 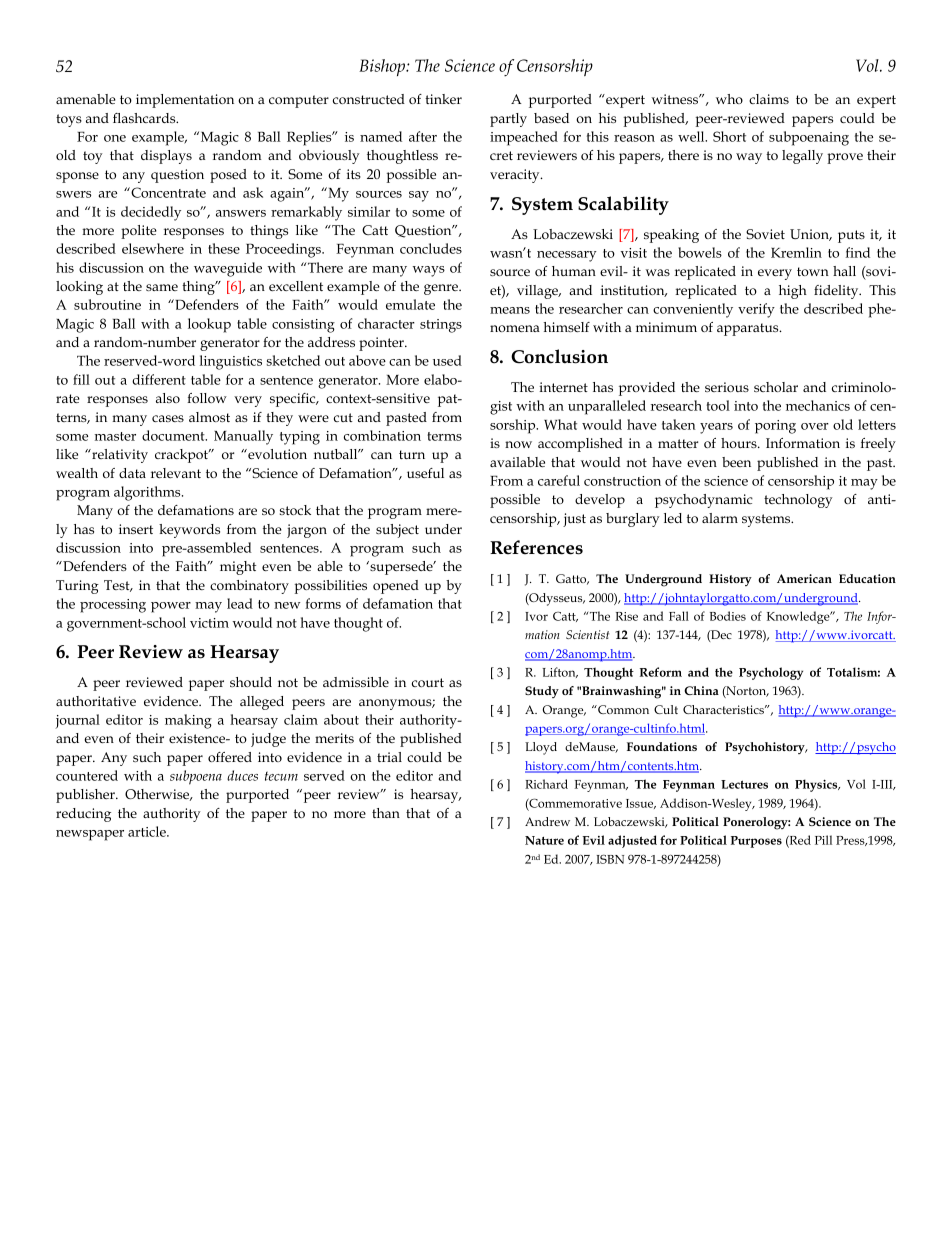 What do you see at coordinates (544, 840) in the screenshot?
I see `Nature` at bounding box center [544, 840].
